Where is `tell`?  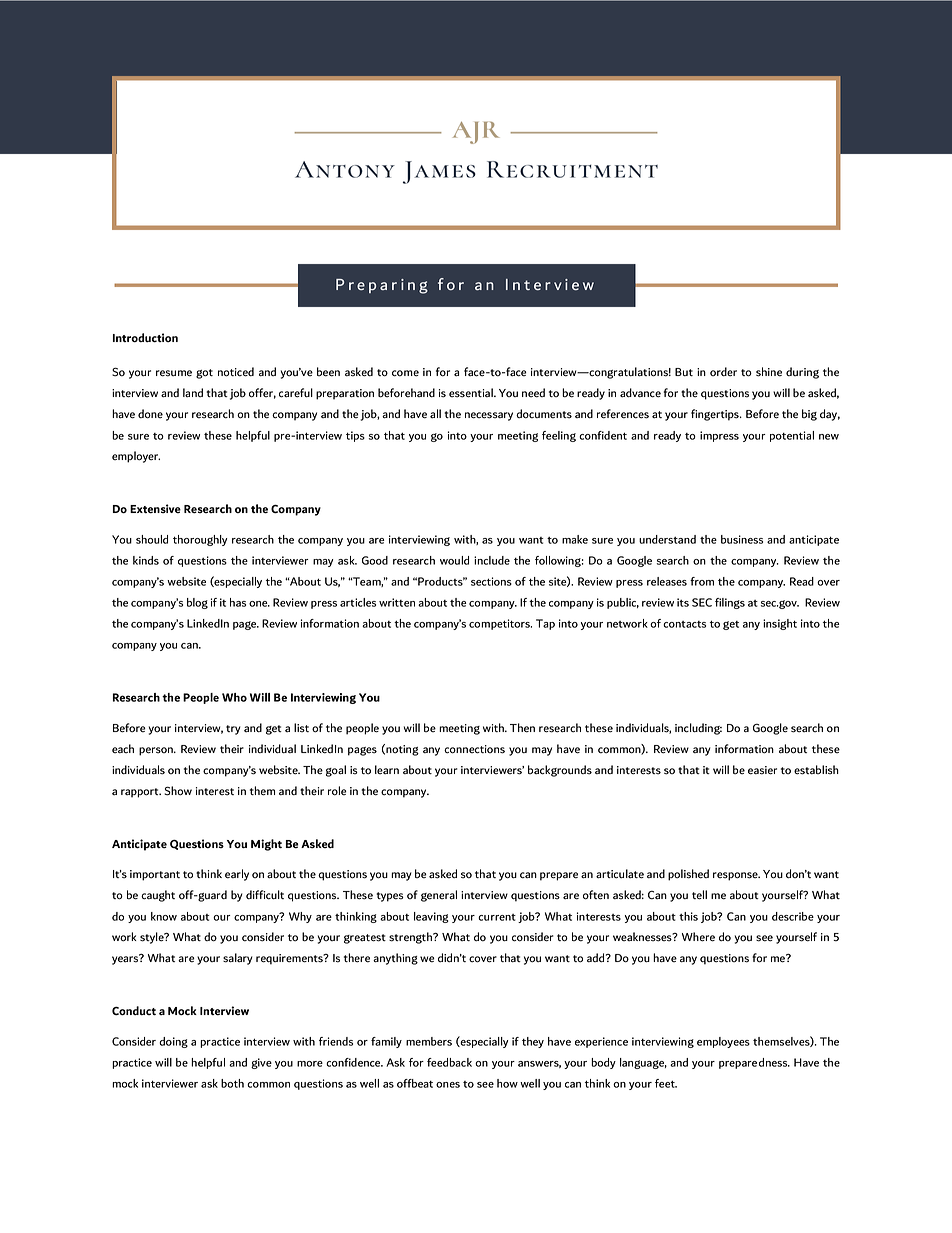
tell is located at coordinates (699, 895).
